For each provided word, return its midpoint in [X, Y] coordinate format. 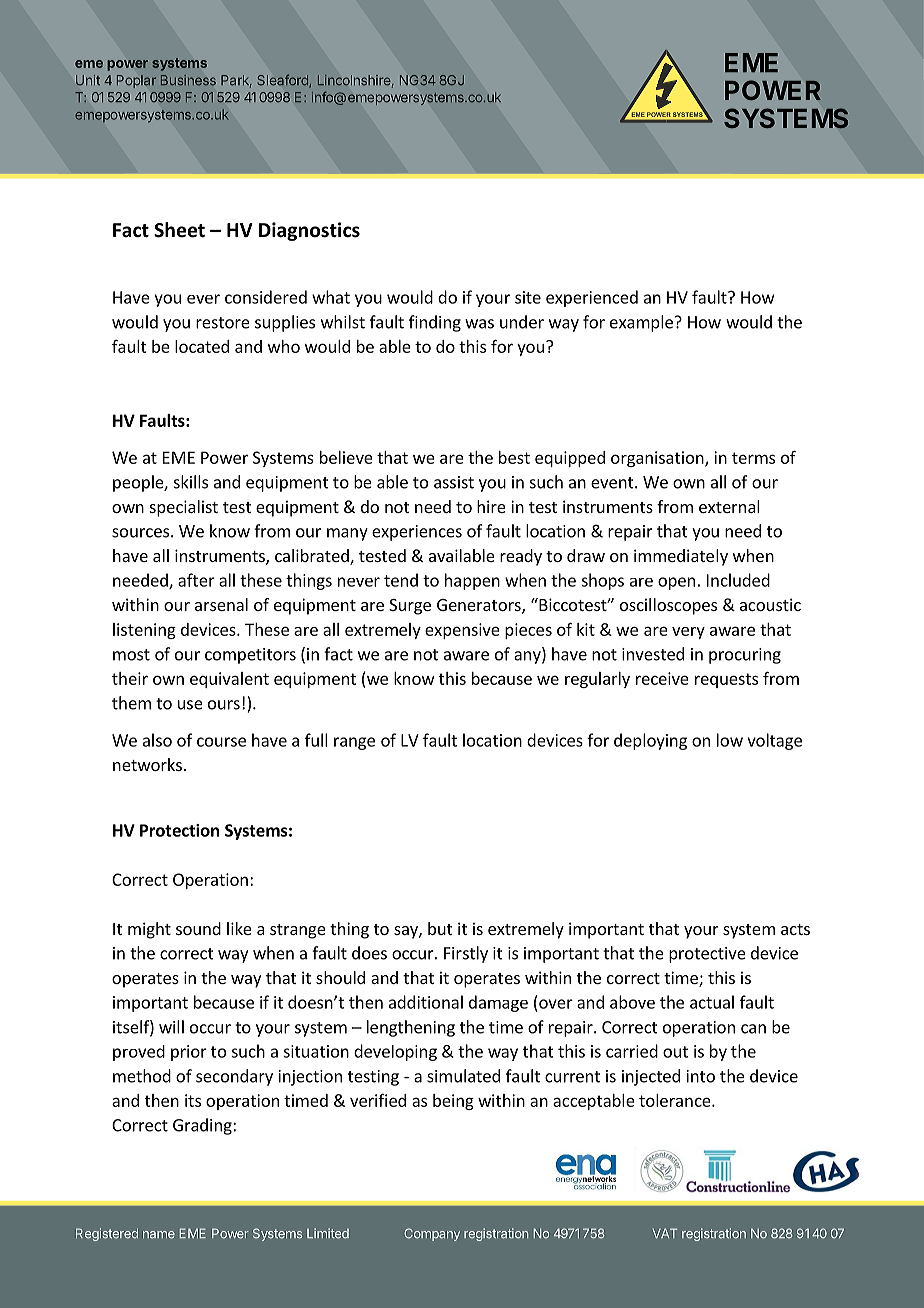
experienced [592, 298]
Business [188, 80]
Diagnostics [309, 231]
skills [191, 482]
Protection [179, 830]
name [159, 1235]
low [730, 740]
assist [454, 482]
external [729, 506]
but [440, 928]
